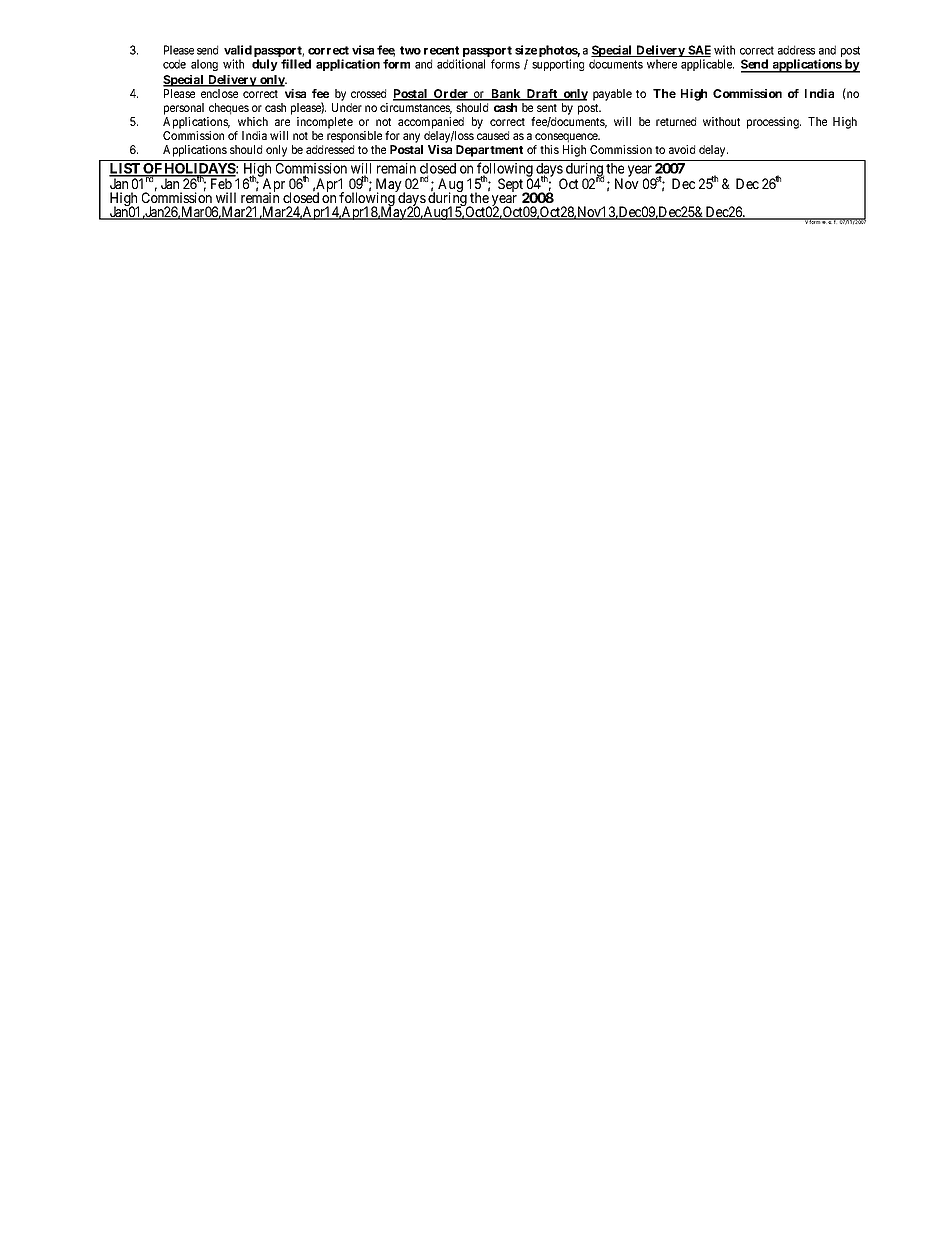  What do you see at coordinates (662, 64) in the document?
I see `where` at bounding box center [662, 64].
